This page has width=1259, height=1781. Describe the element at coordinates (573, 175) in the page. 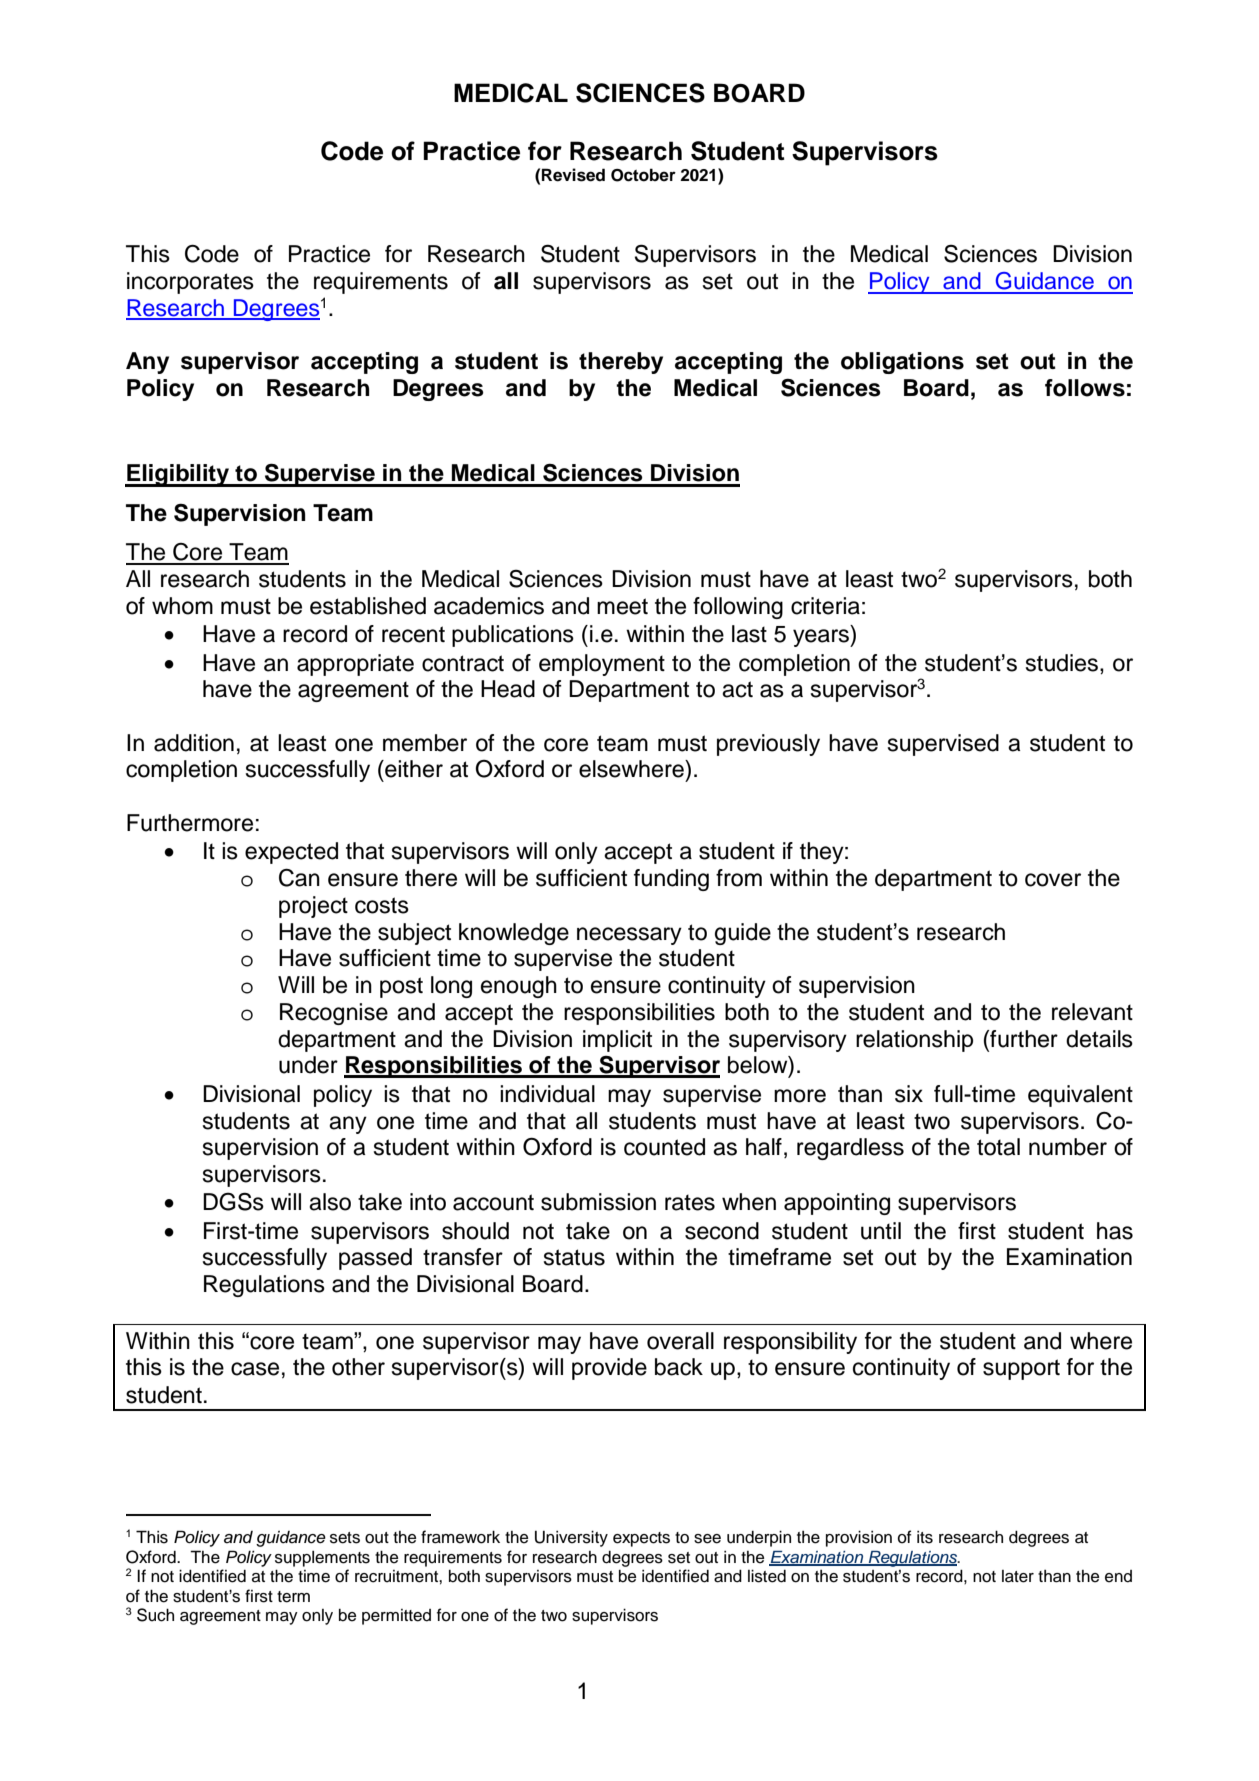

I see `Revised` at that location.
